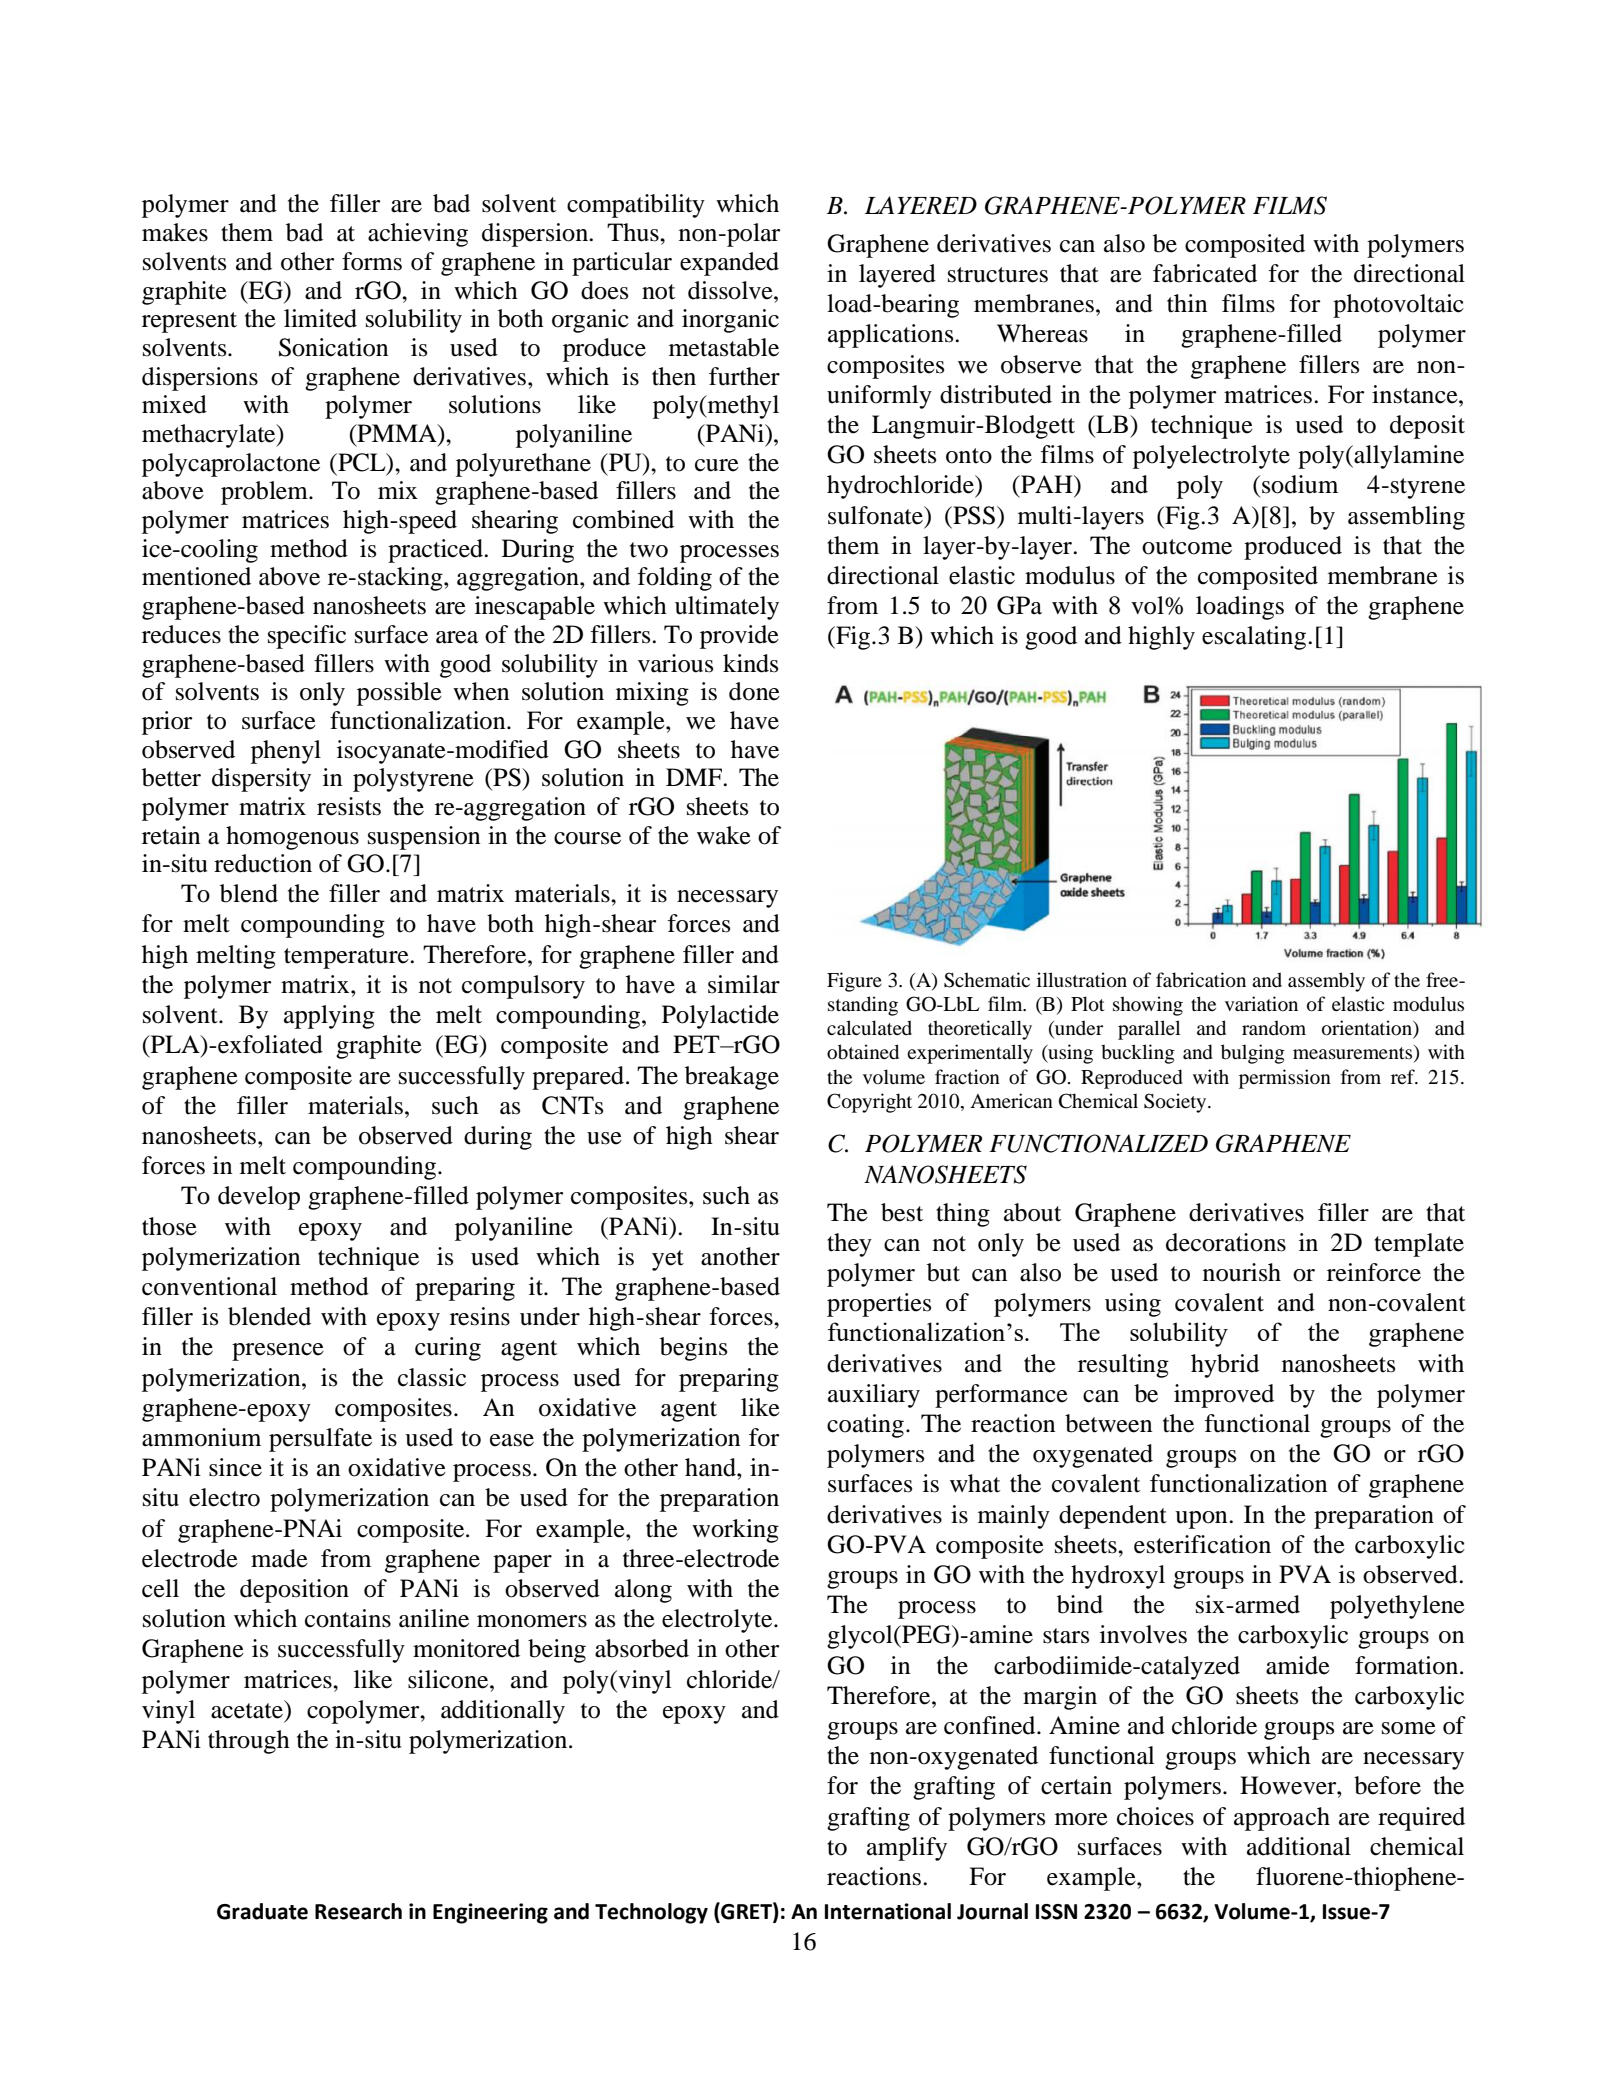 This document has width=1607, height=2080. Describe the element at coordinates (879, 1305) in the document. I see `properties` at that location.
